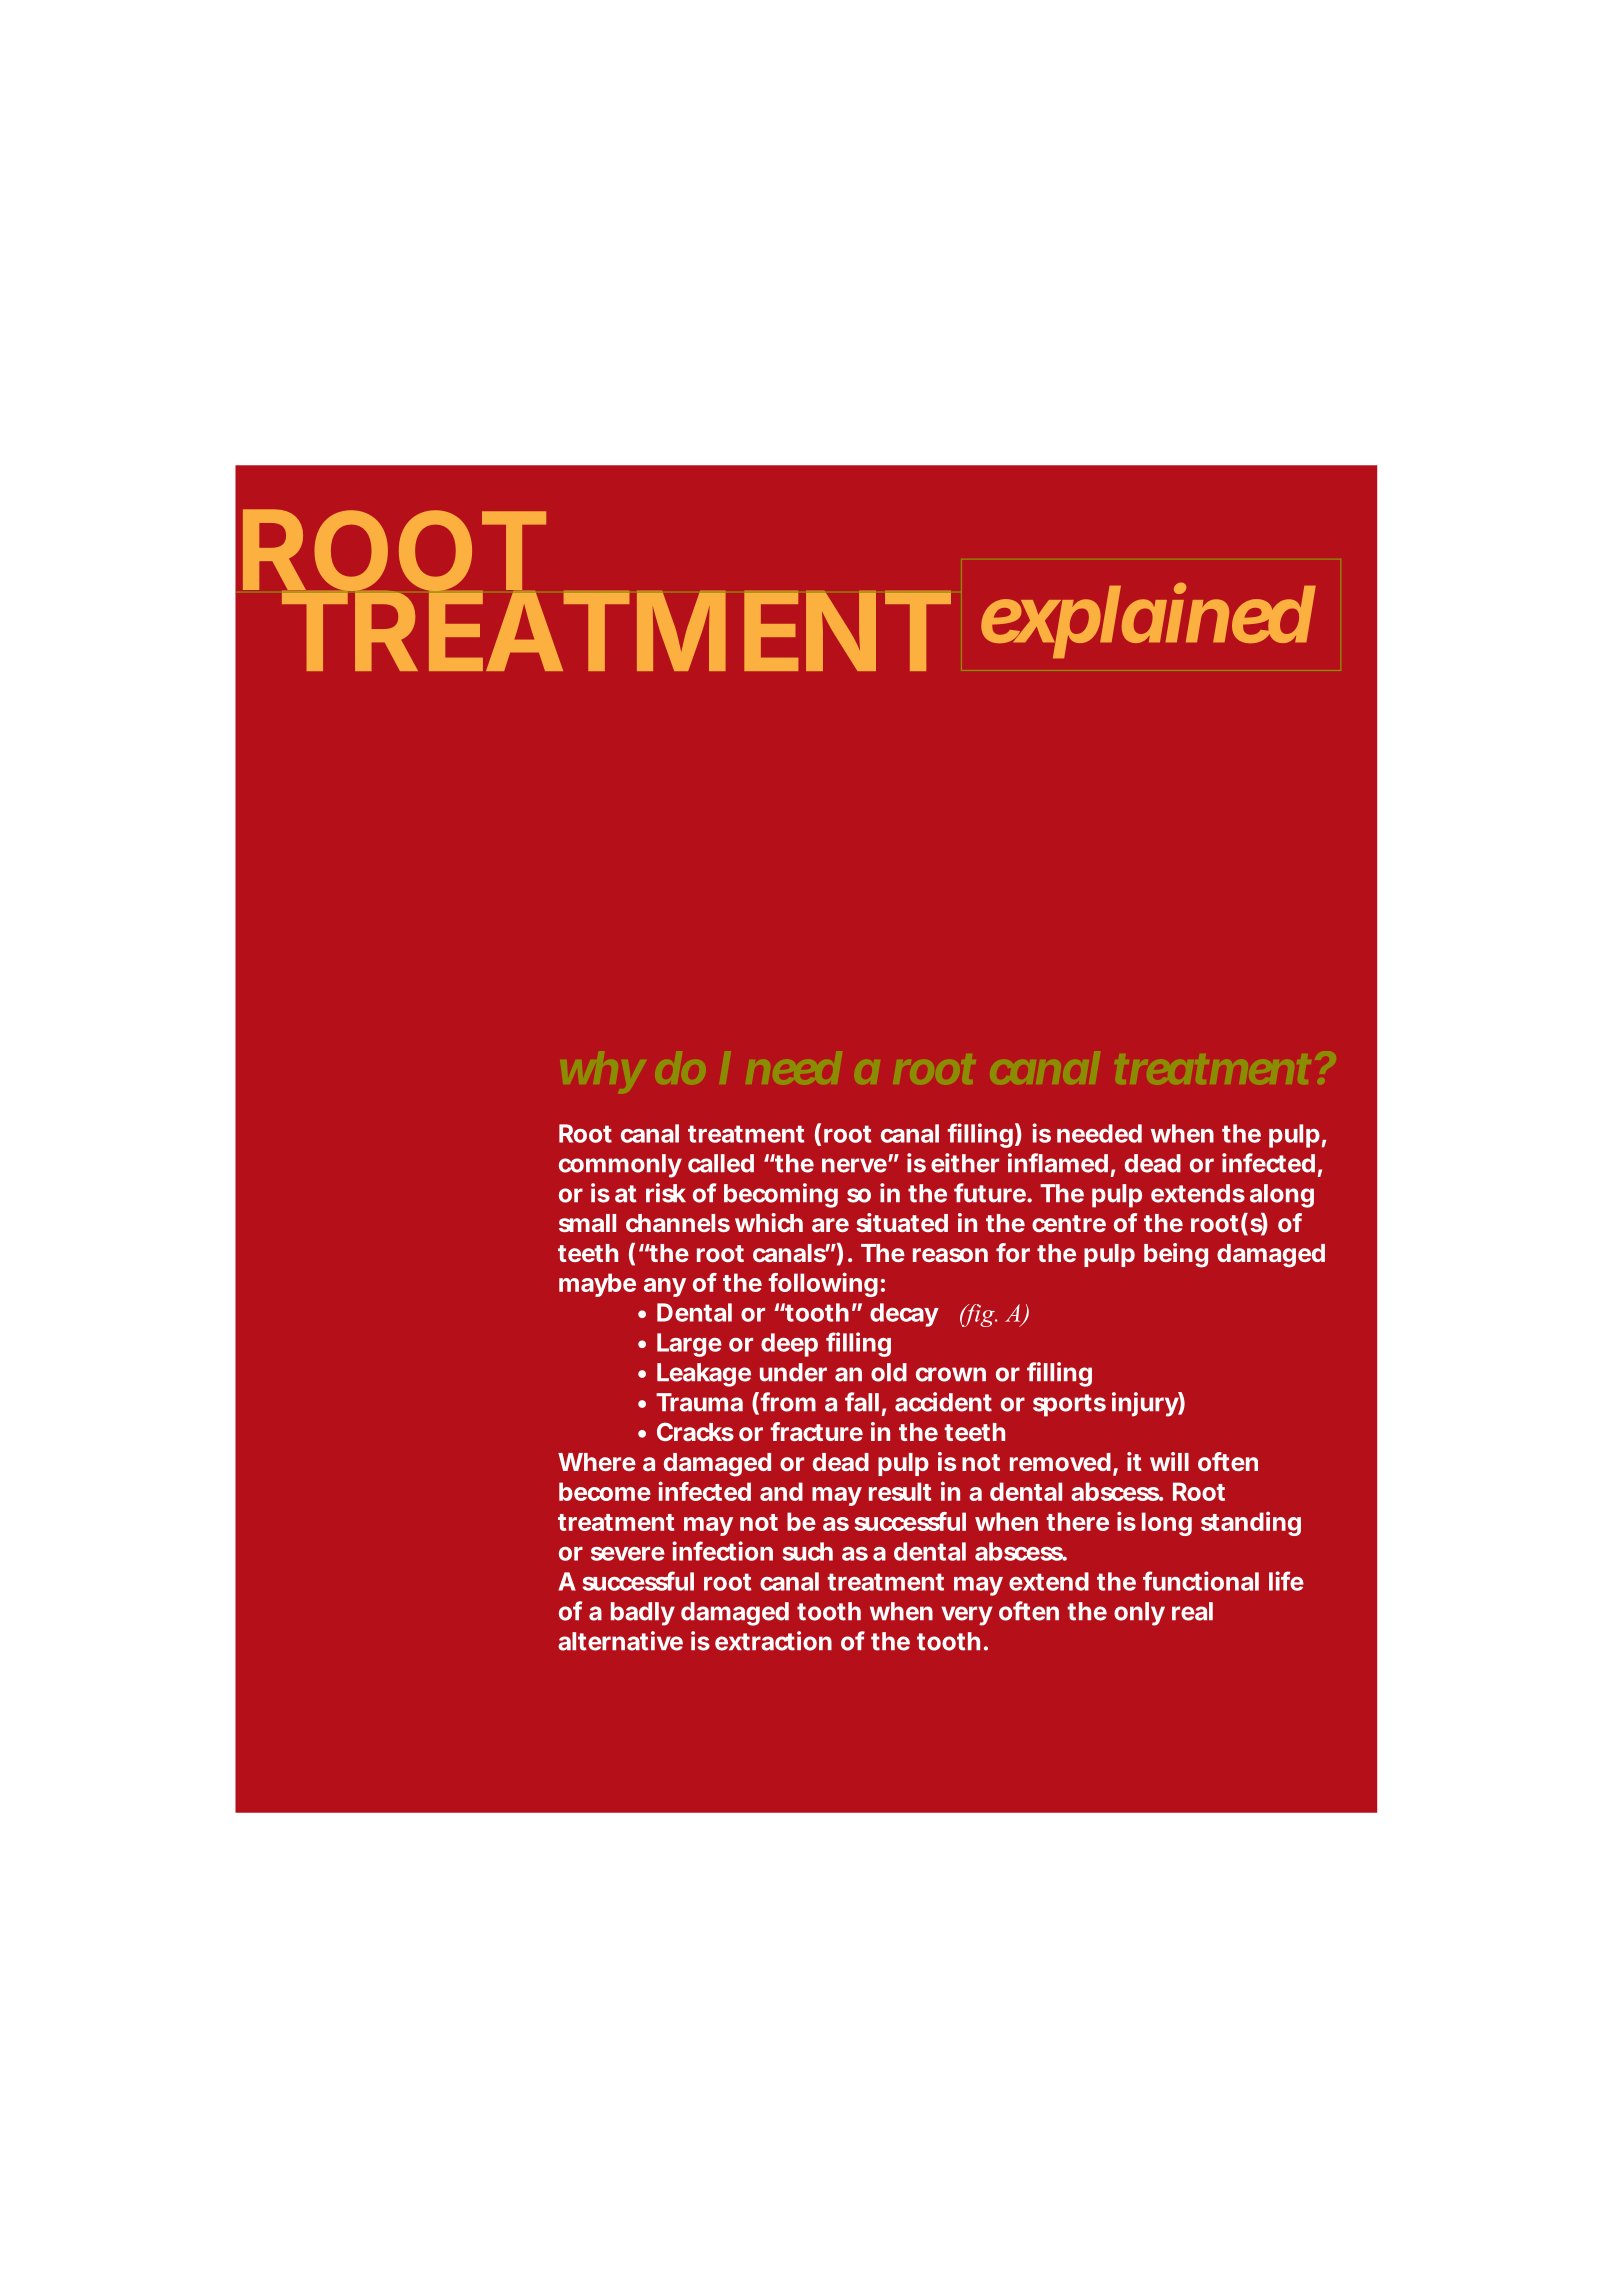 This page has width=1610, height=2278. Describe the element at coordinates (666, 1193) in the page. I see `risk` at that location.
